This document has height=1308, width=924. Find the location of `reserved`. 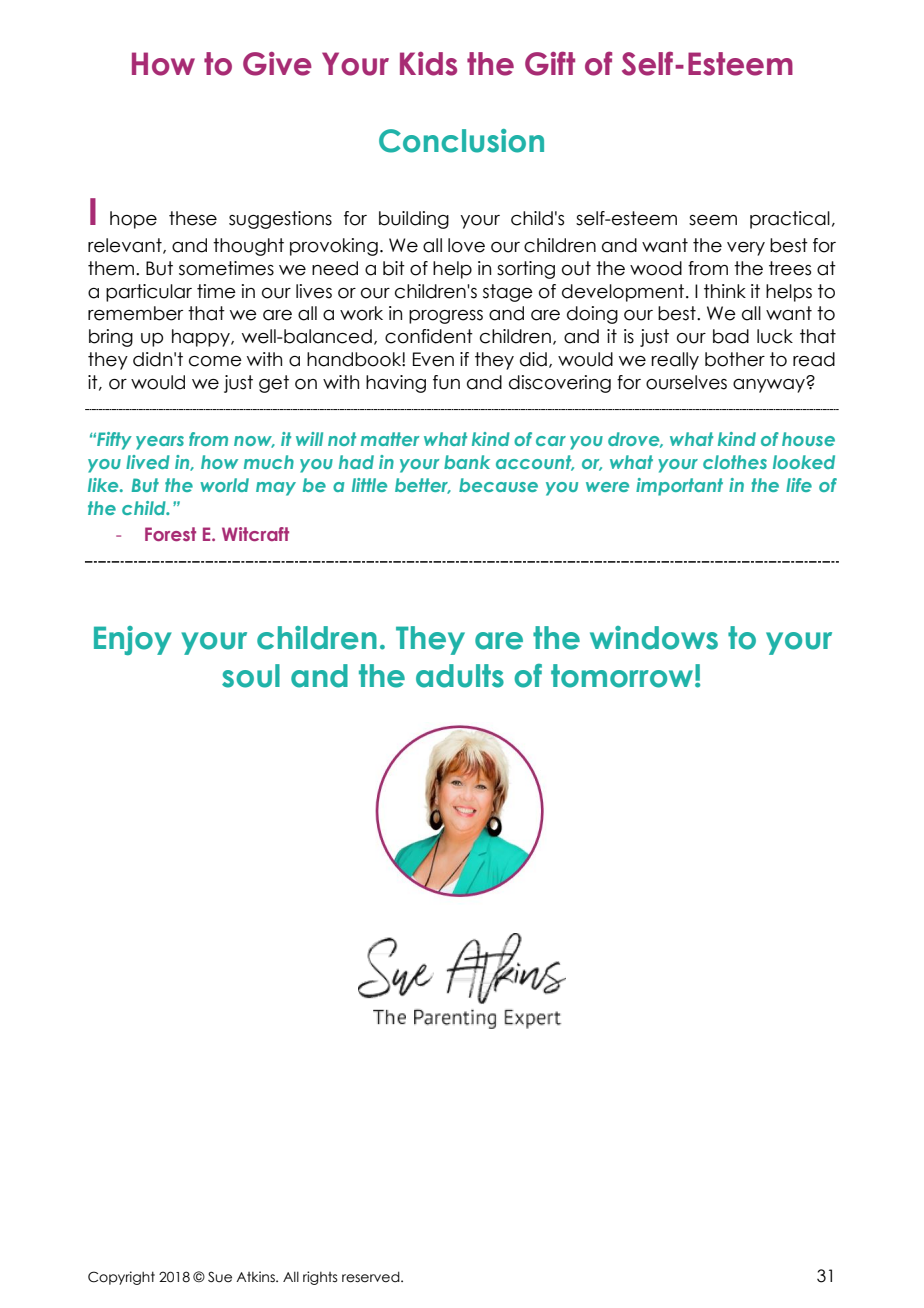

reserved is located at coordinates (372, 1277).
